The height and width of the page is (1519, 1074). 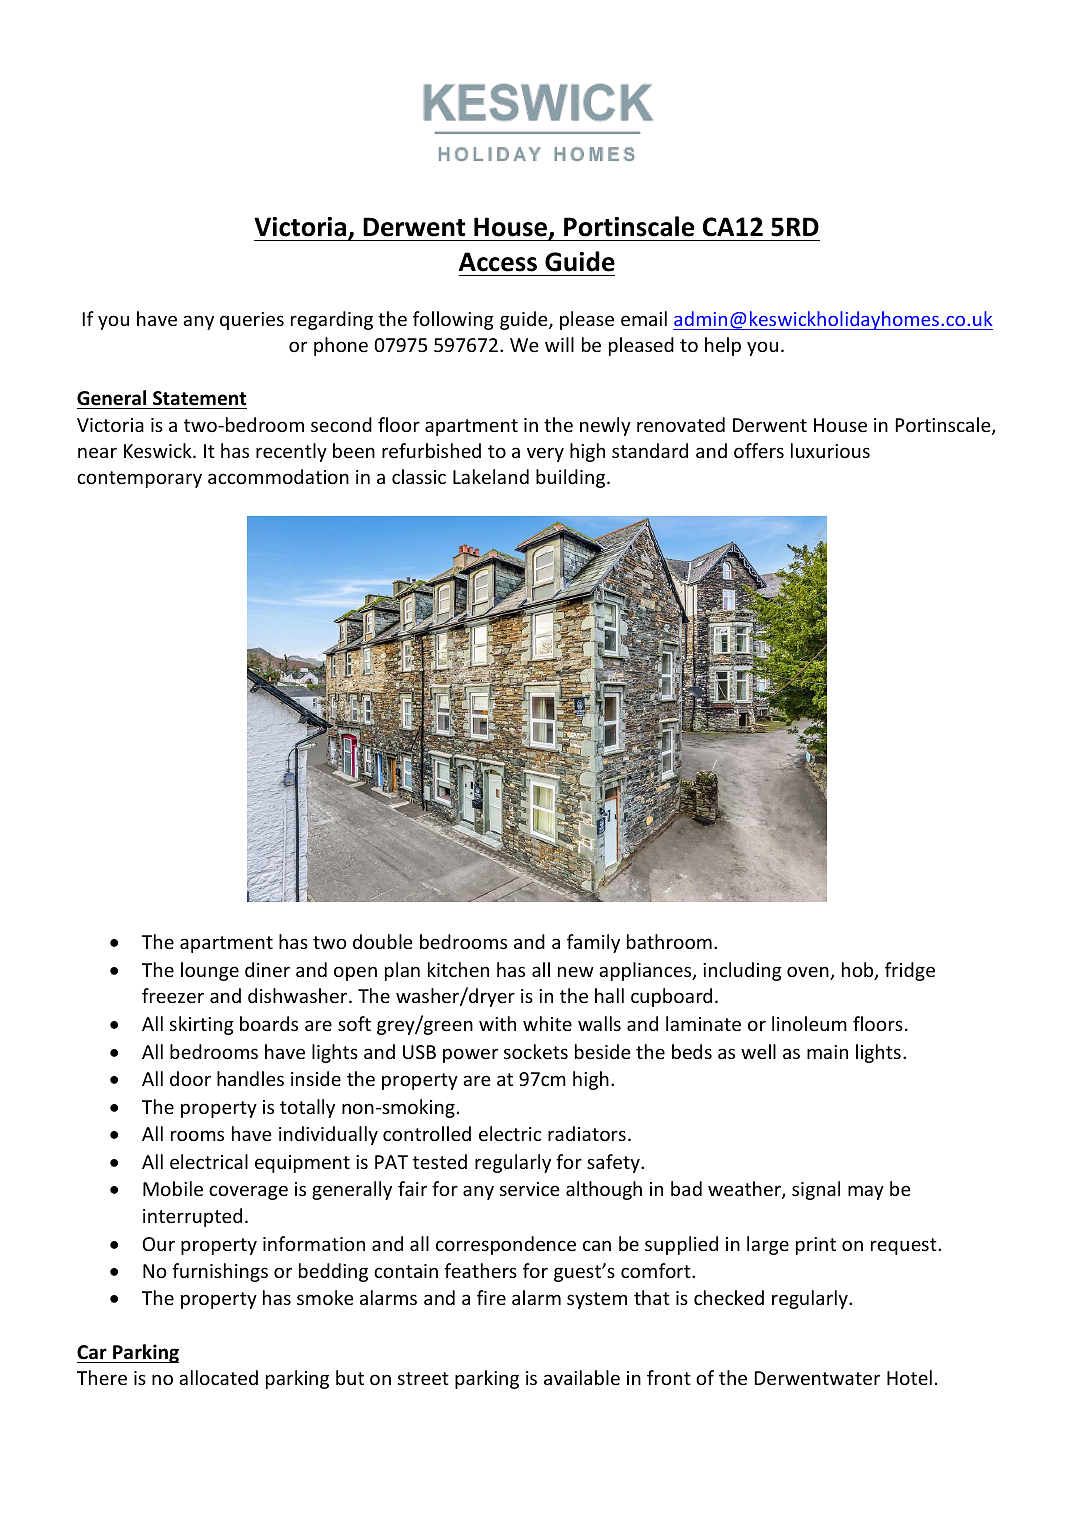 What do you see at coordinates (729, 1297) in the page?
I see `checked` at bounding box center [729, 1297].
